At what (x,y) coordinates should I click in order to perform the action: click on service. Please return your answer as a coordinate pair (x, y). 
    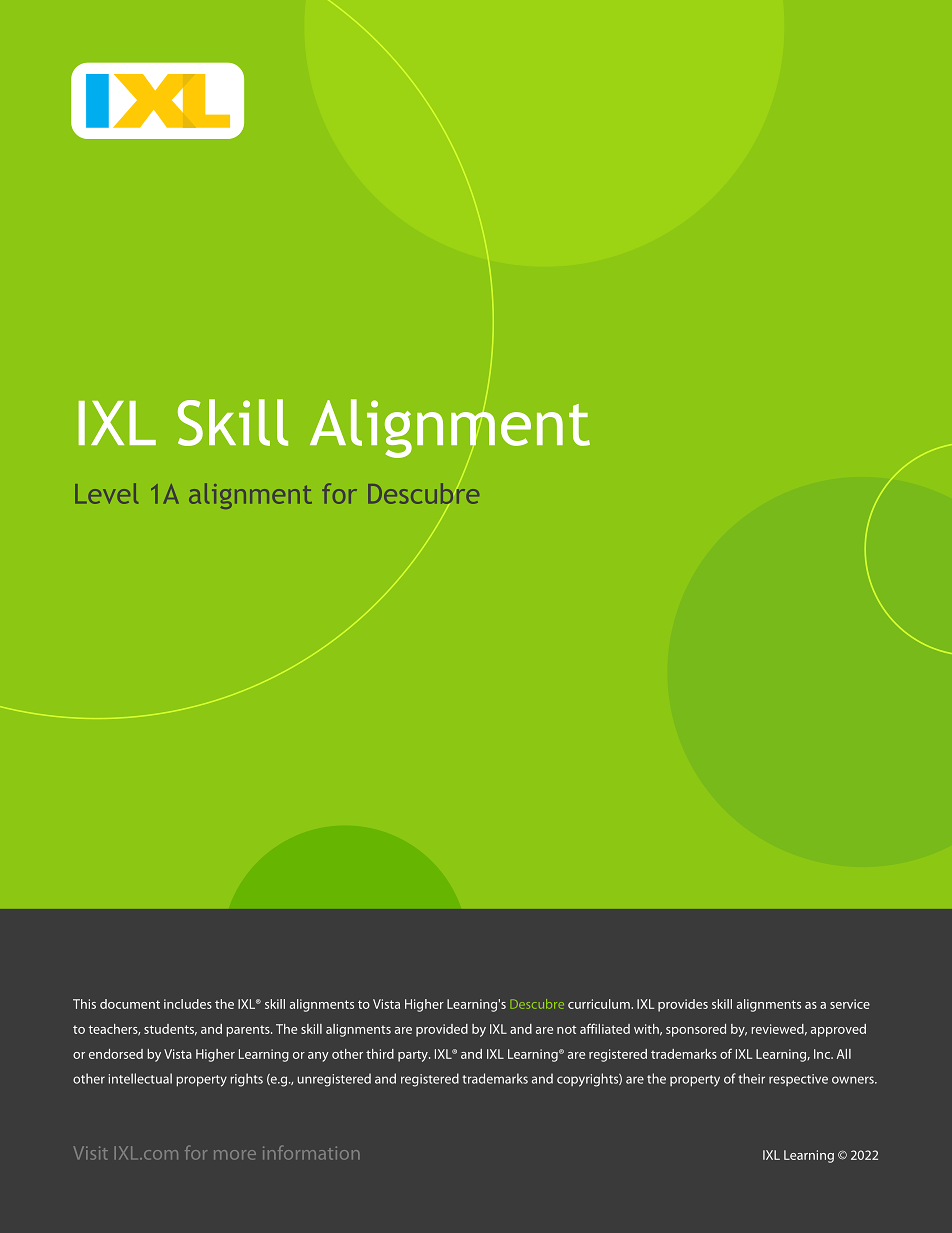
    Looking at the image, I should click on (850, 1004).
